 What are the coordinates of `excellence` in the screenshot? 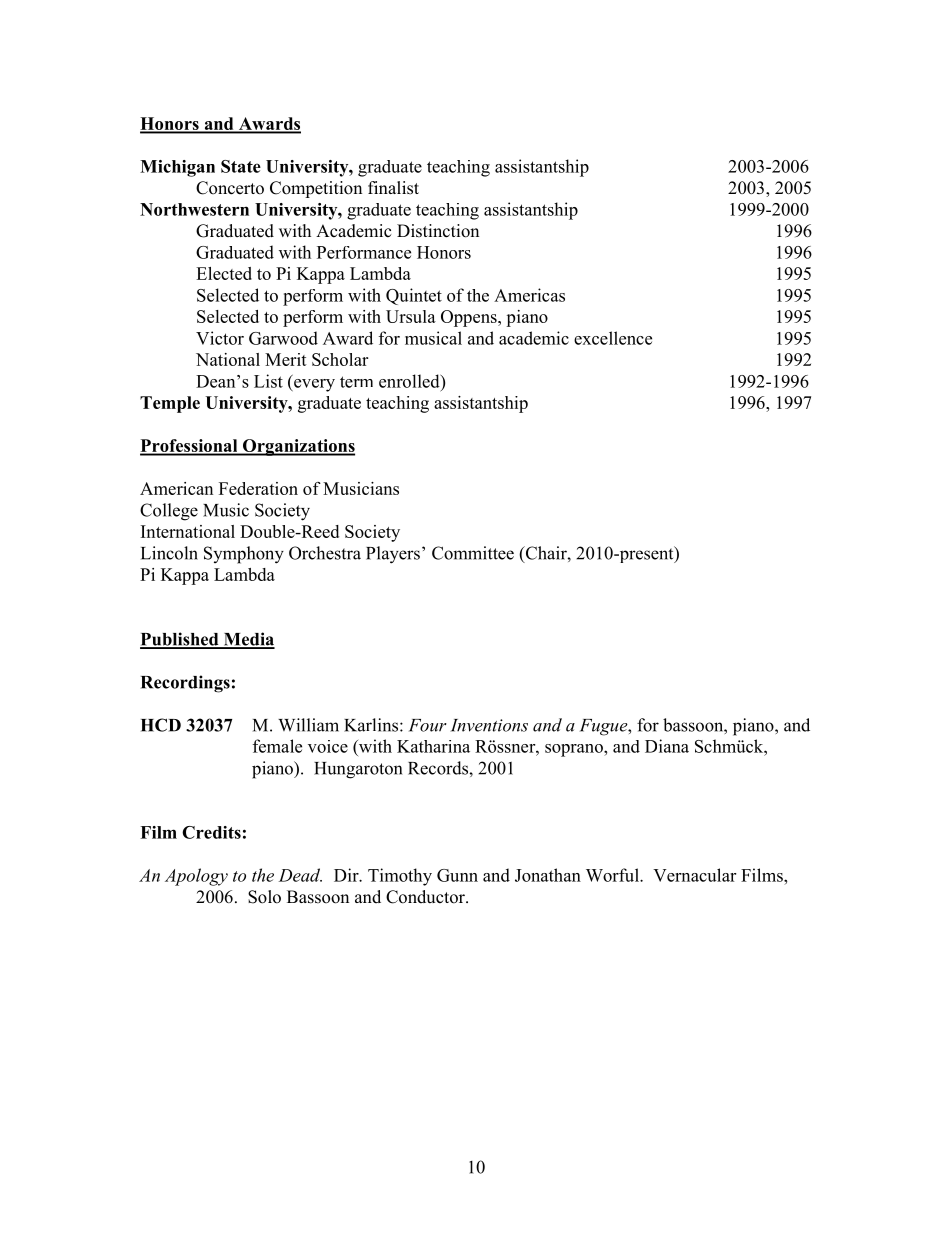 It's located at (613, 338).
